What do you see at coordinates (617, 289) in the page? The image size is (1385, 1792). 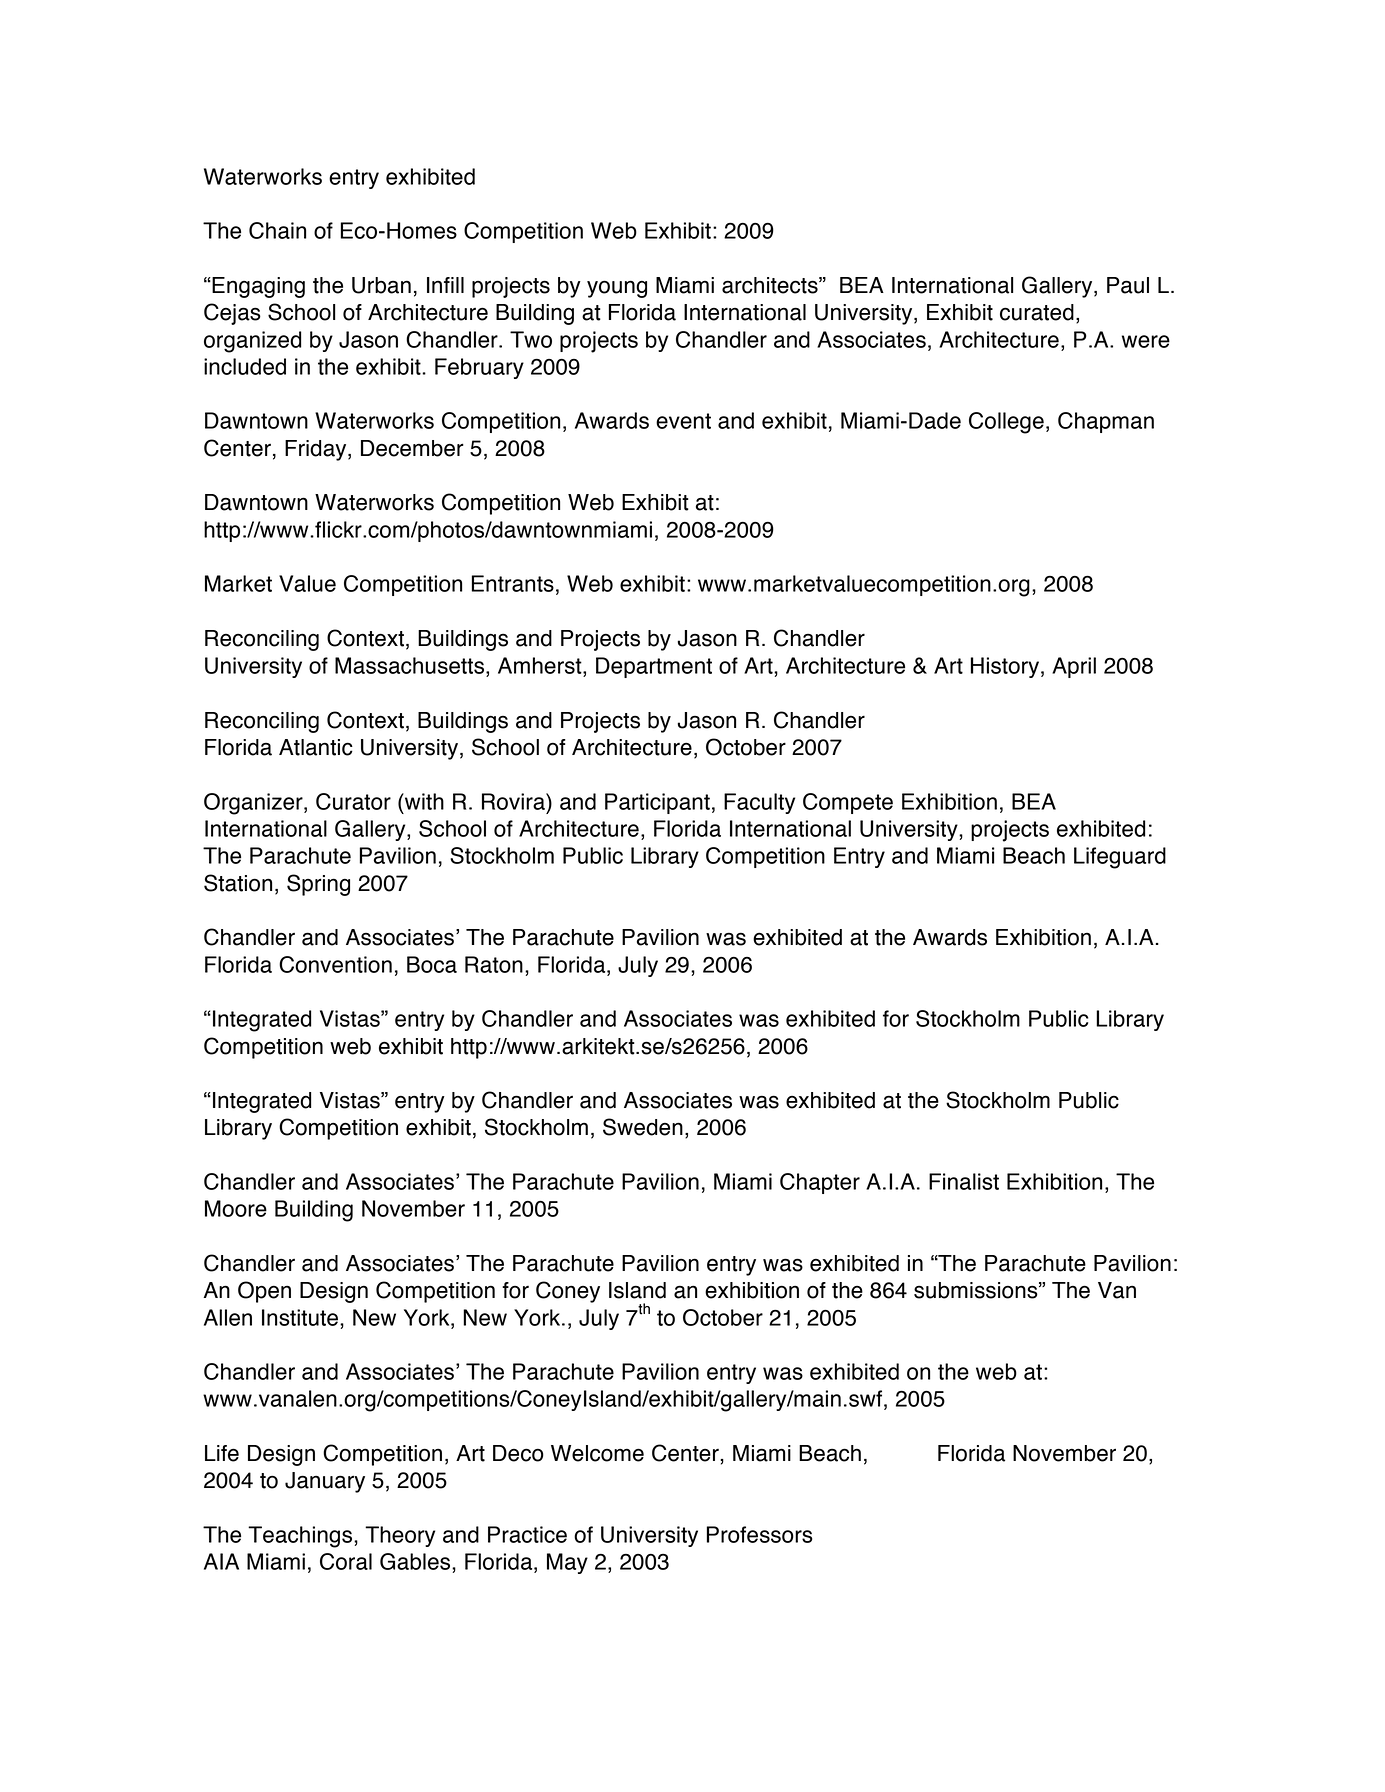 I see `young` at bounding box center [617, 289].
